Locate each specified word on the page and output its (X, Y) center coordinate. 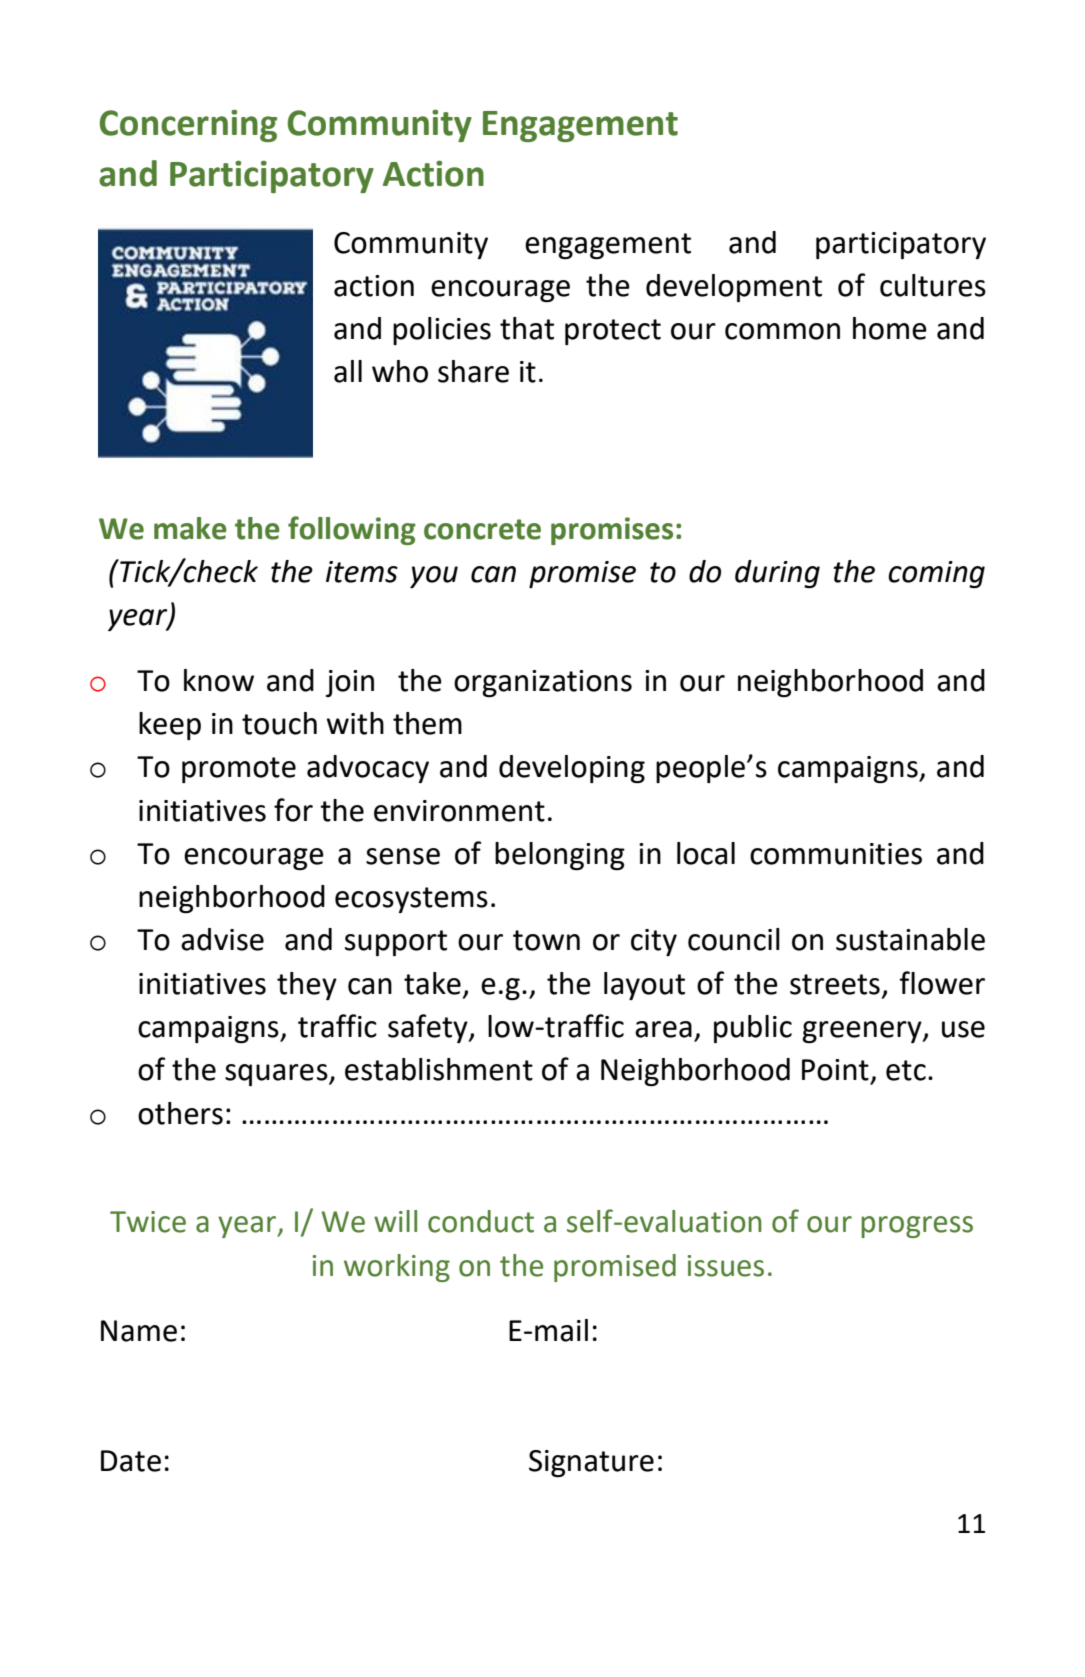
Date (131, 1461)
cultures (933, 285)
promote (239, 770)
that (527, 328)
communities (836, 854)
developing (572, 769)
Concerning (188, 126)
